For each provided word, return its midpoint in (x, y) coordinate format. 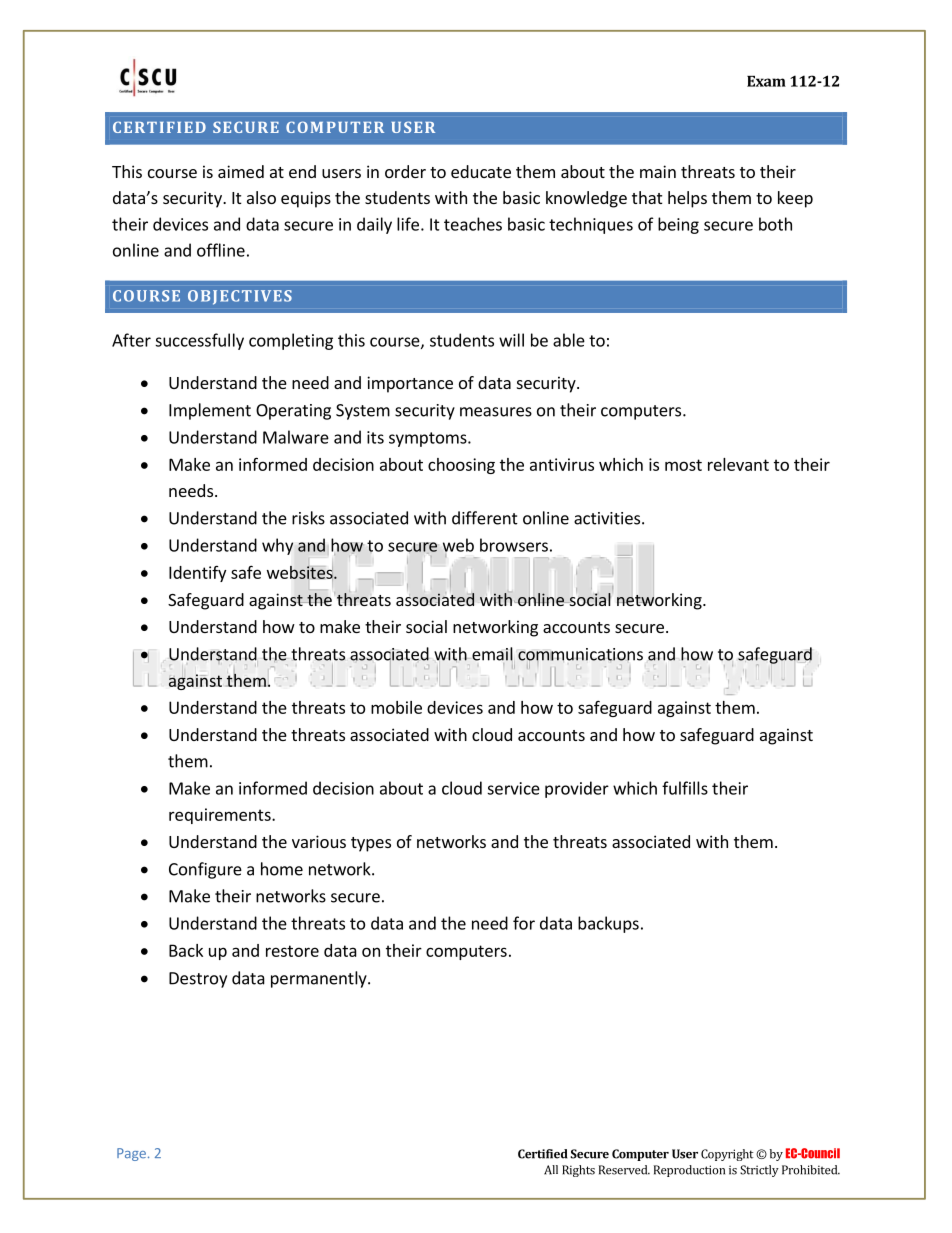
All (551, 1170)
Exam (766, 81)
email (492, 655)
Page (131, 1154)
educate (481, 171)
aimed (241, 171)
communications (580, 655)
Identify (197, 574)
